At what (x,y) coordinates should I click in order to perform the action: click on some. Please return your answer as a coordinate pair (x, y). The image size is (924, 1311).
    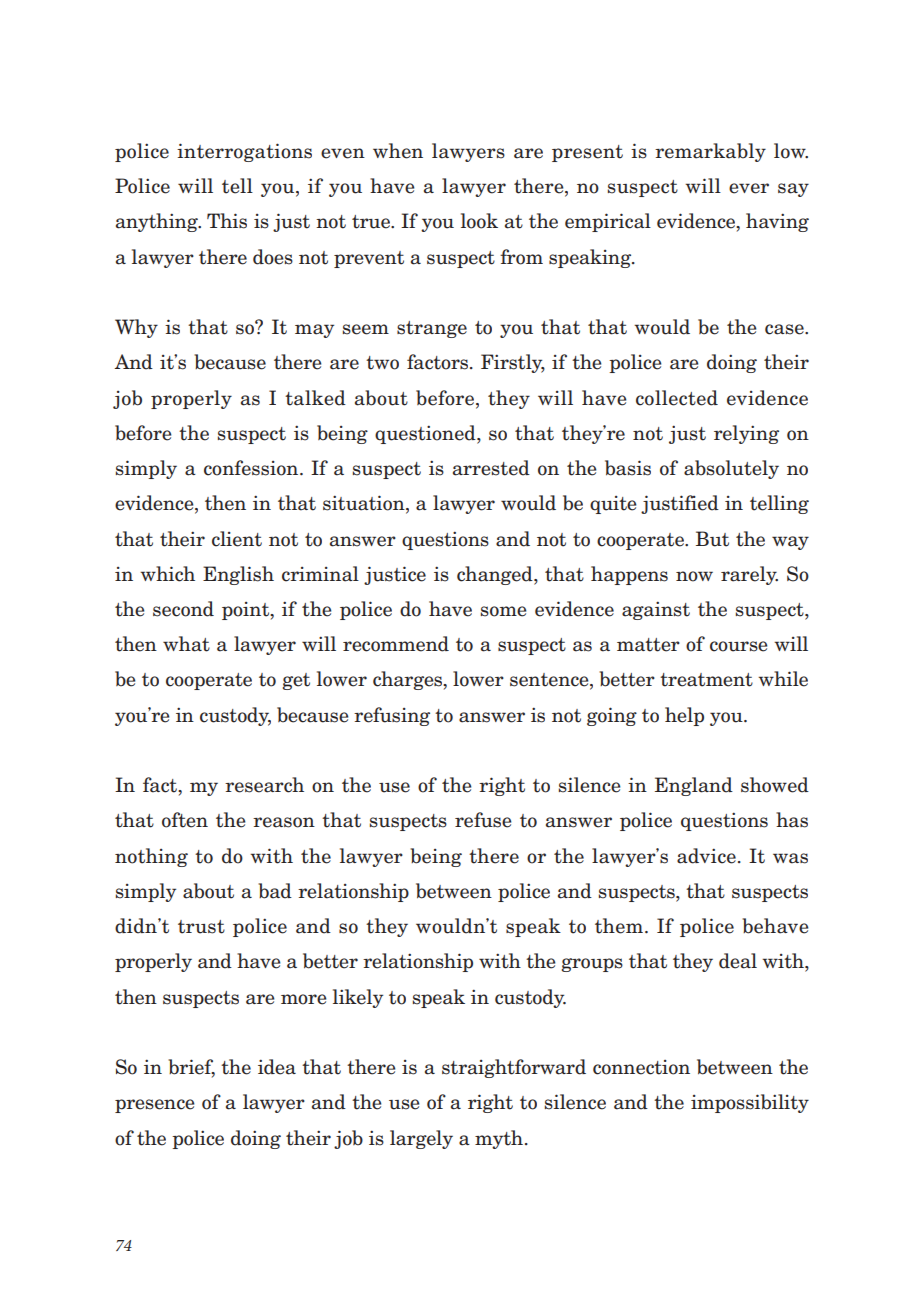
    Looking at the image, I should click on (503, 611).
